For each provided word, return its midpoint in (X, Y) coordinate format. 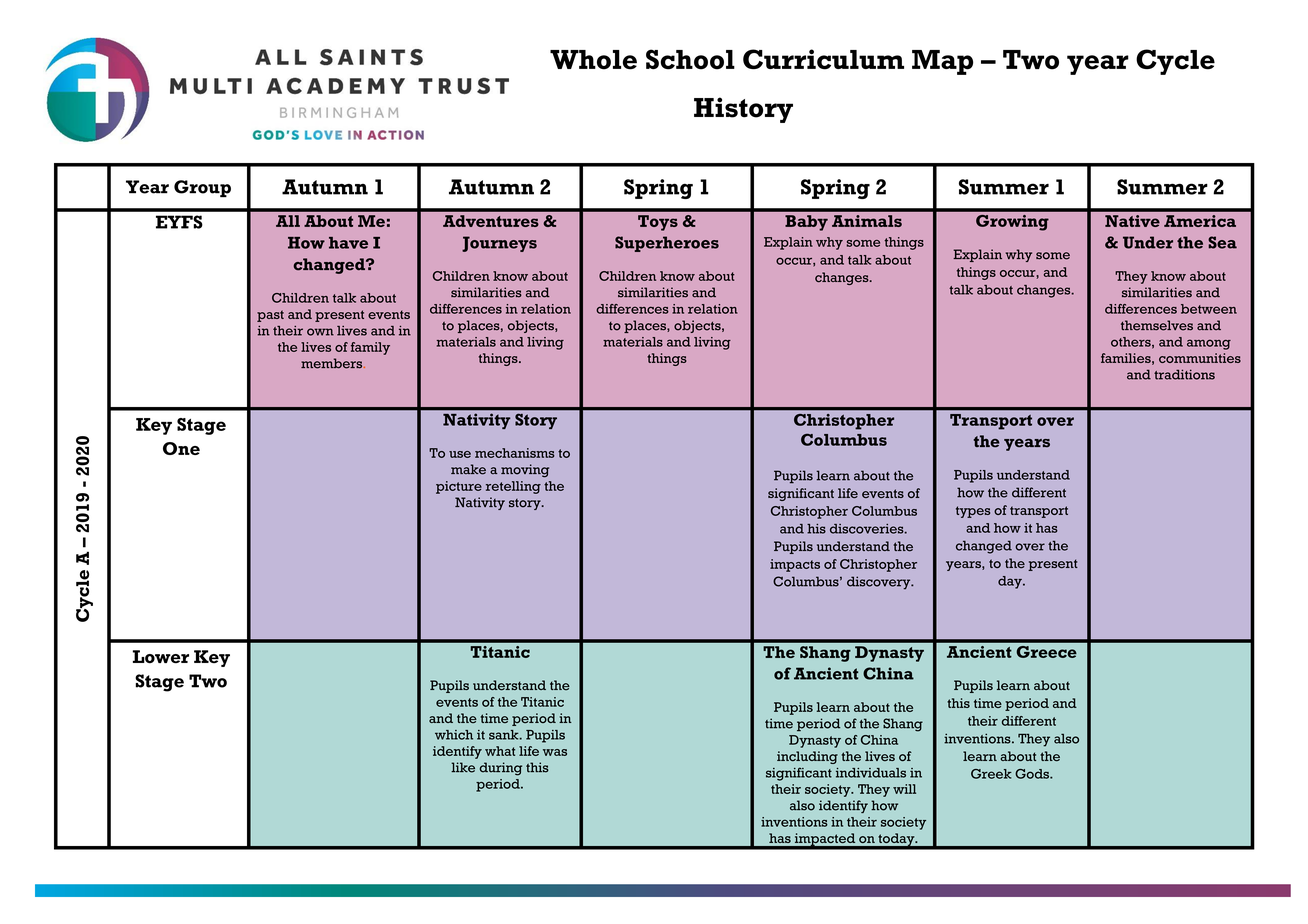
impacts (795, 565)
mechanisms (515, 453)
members (333, 363)
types (973, 512)
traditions (1184, 374)
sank (505, 735)
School (690, 59)
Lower (161, 657)
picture (459, 487)
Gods (1033, 774)
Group (202, 188)
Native (1132, 221)
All (288, 221)
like (463, 767)
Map (942, 62)
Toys (658, 223)
